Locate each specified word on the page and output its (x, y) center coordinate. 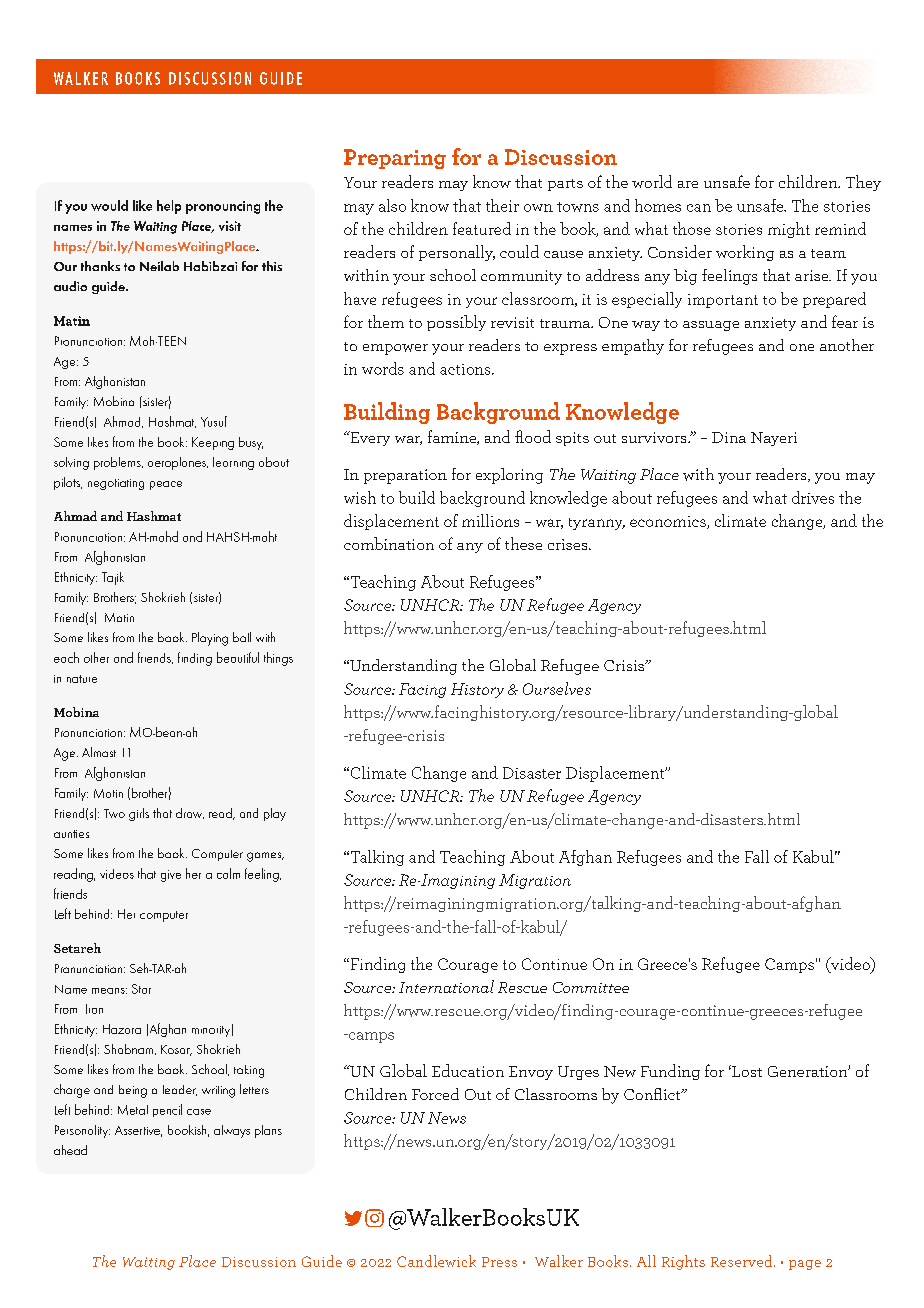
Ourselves (557, 688)
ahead (70, 1150)
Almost (99, 752)
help (169, 207)
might (789, 230)
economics (669, 522)
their (502, 205)
